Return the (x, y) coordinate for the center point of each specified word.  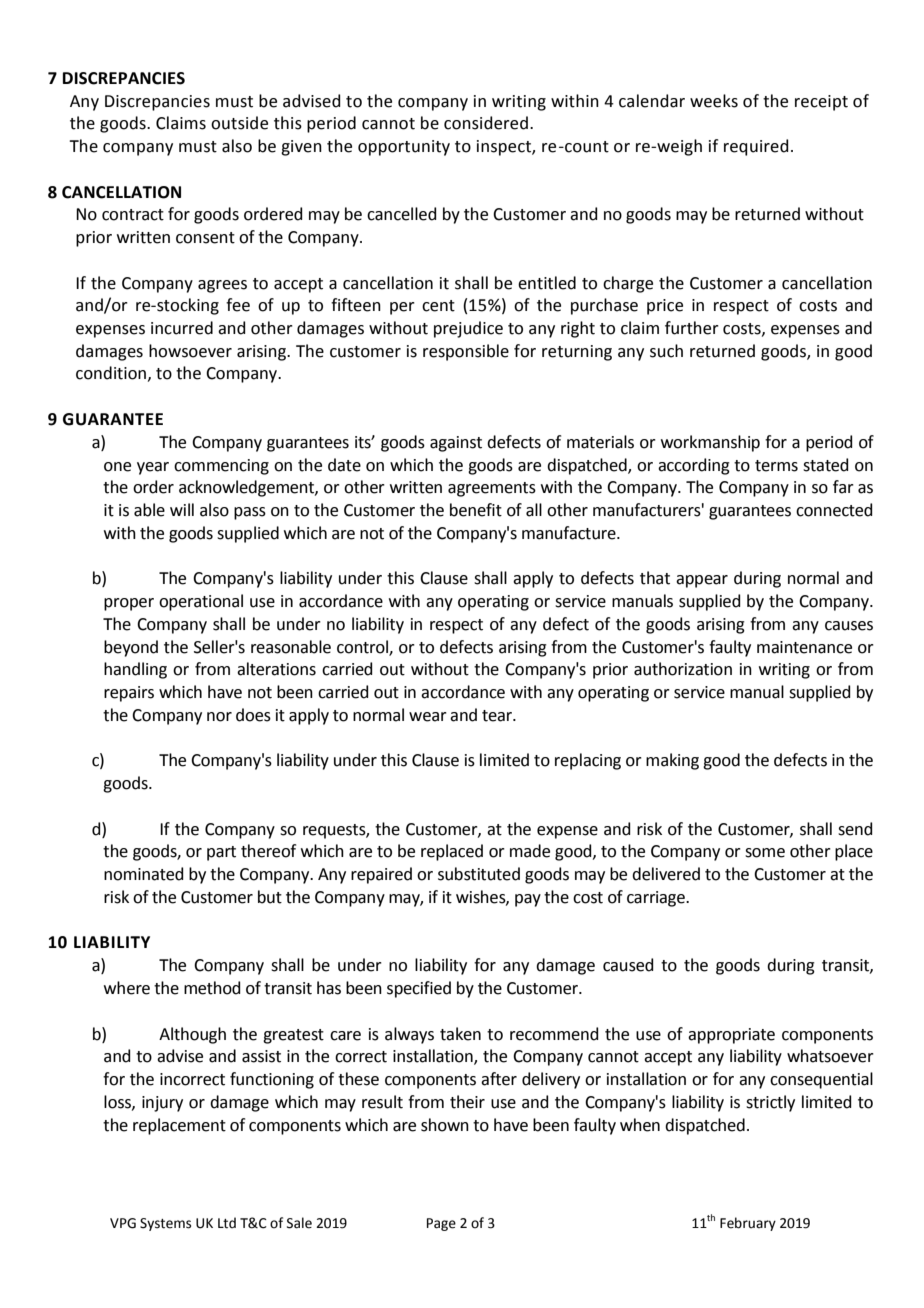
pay (528, 900)
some (765, 853)
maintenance (804, 647)
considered (486, 123)
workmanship (710, 443)
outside (239, 123)
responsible (466, 352)
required (756, 147)
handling (135, 670)
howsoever (190, 351)
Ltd (227, 1223)
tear (498, 716)
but (270, 897)
